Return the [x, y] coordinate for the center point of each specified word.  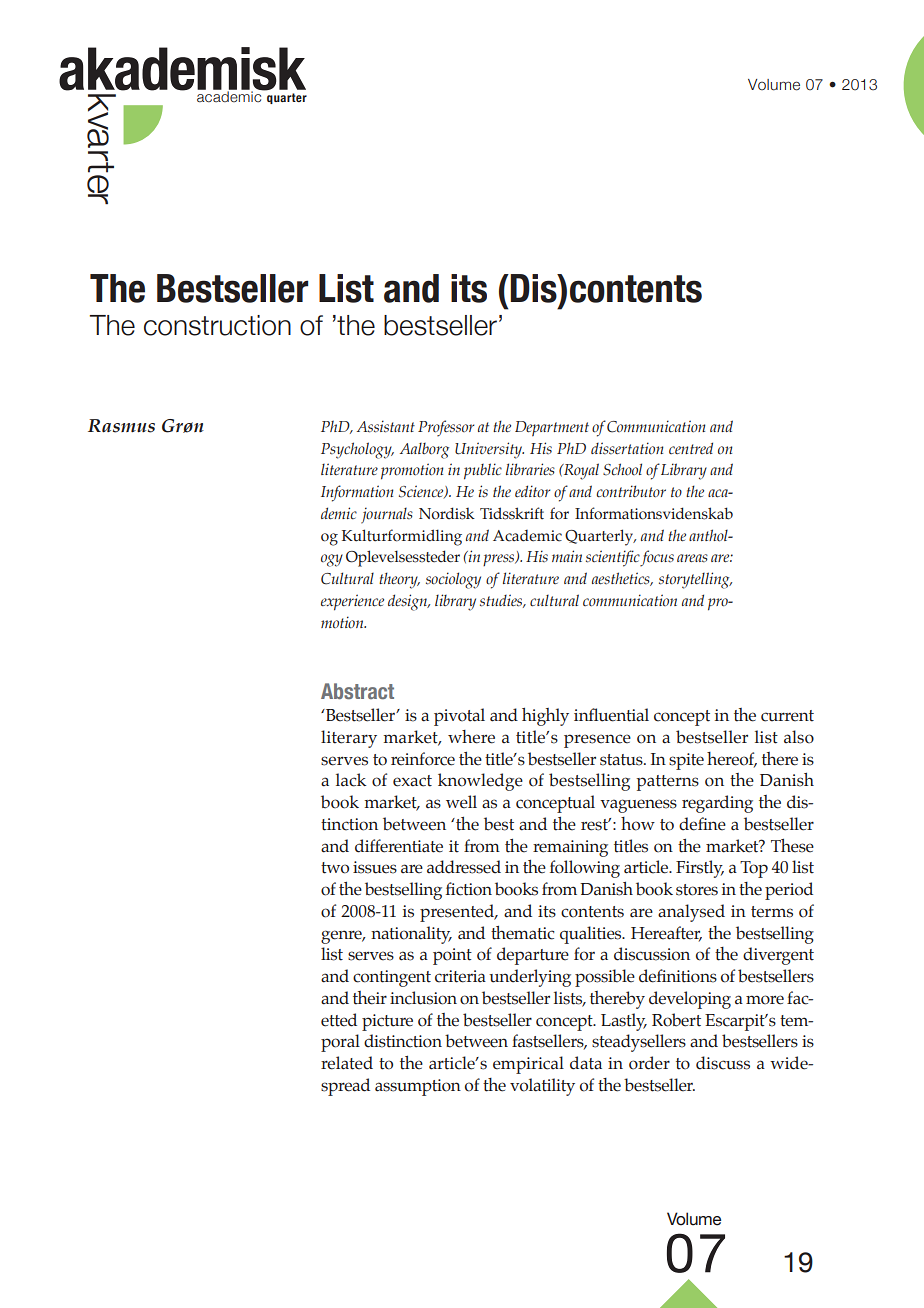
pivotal [459, 717]
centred [691, 448]
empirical [528, 1065]
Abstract [357, 691]
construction [217, 325]
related [347, 1063]
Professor [446, 428]
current [787, 716]
